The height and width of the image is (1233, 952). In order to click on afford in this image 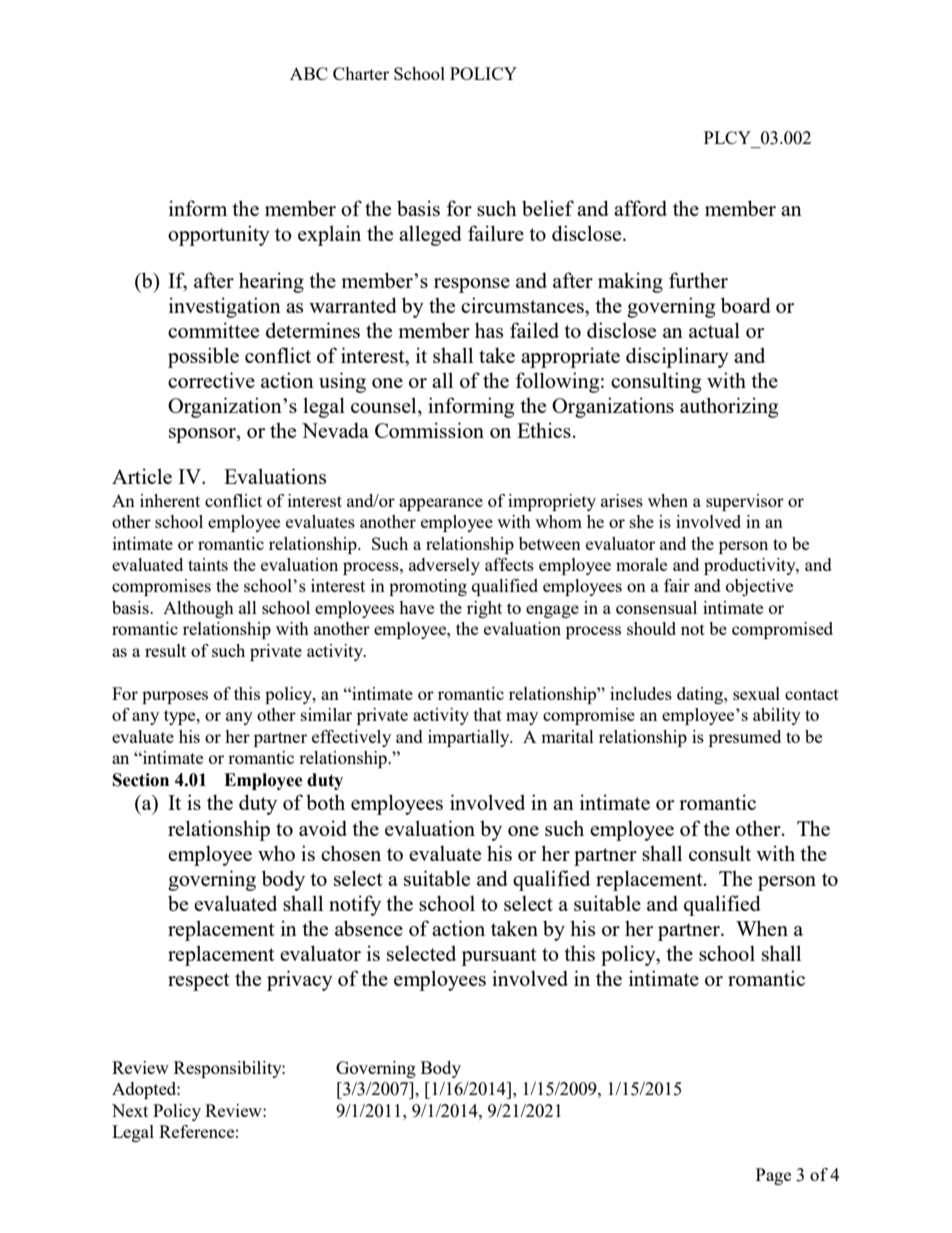, I will do `click(640, 208)`.
